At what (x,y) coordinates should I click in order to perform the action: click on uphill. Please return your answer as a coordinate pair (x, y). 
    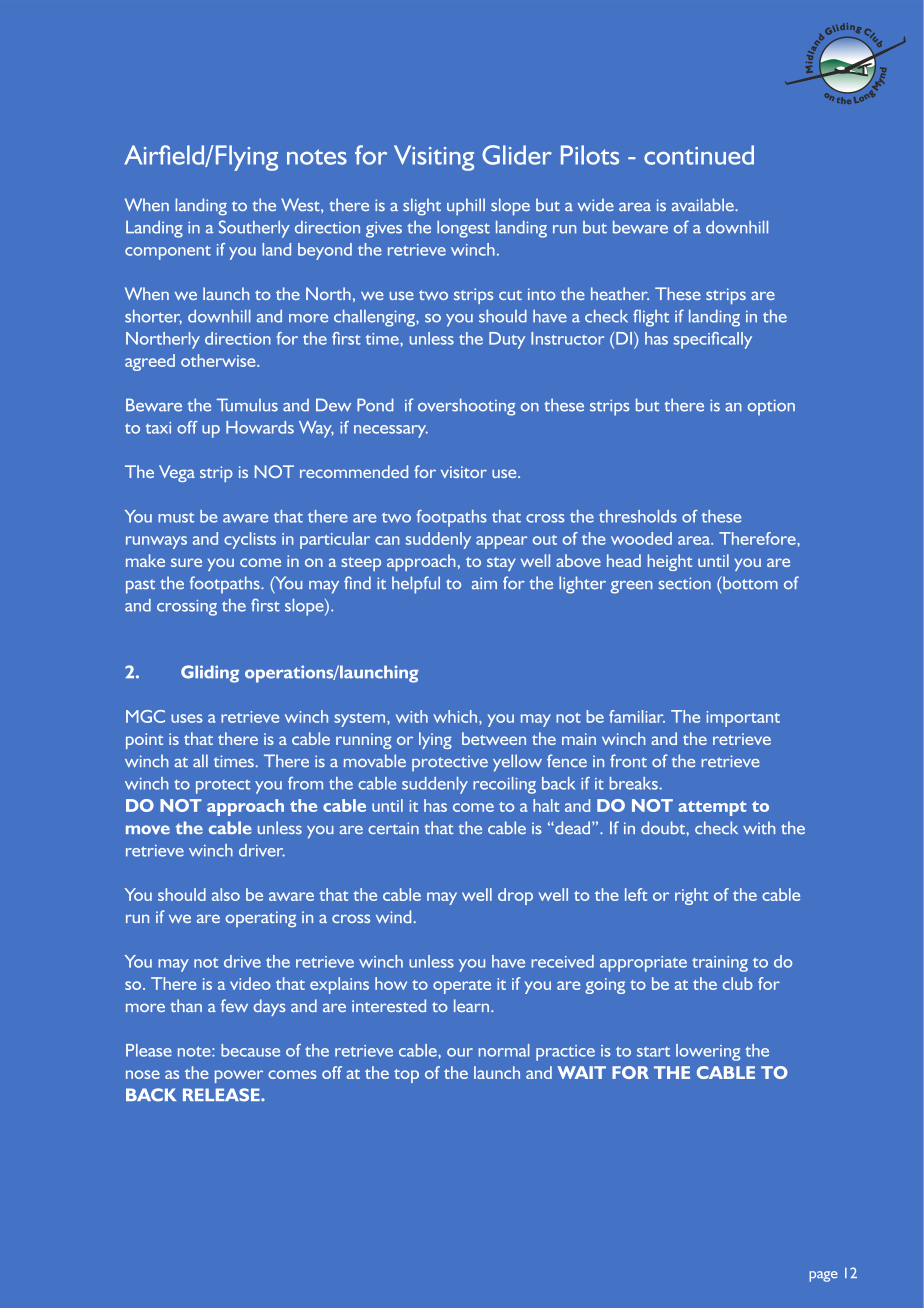
    Looking at the image, I should click on (466, 207).
